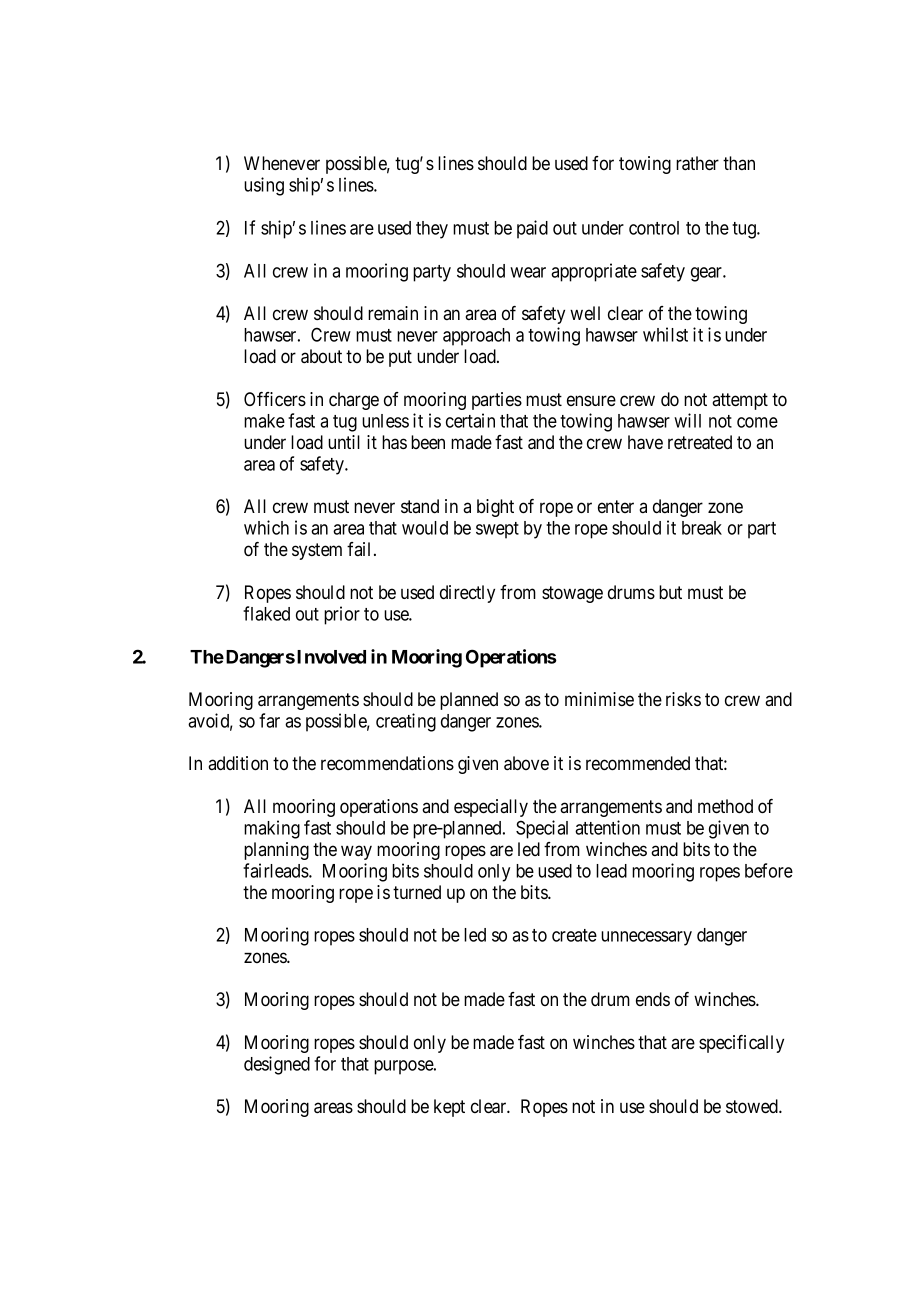 This screenshot has width=924, height=1308. I want to click on rather, so click(697, 163).
